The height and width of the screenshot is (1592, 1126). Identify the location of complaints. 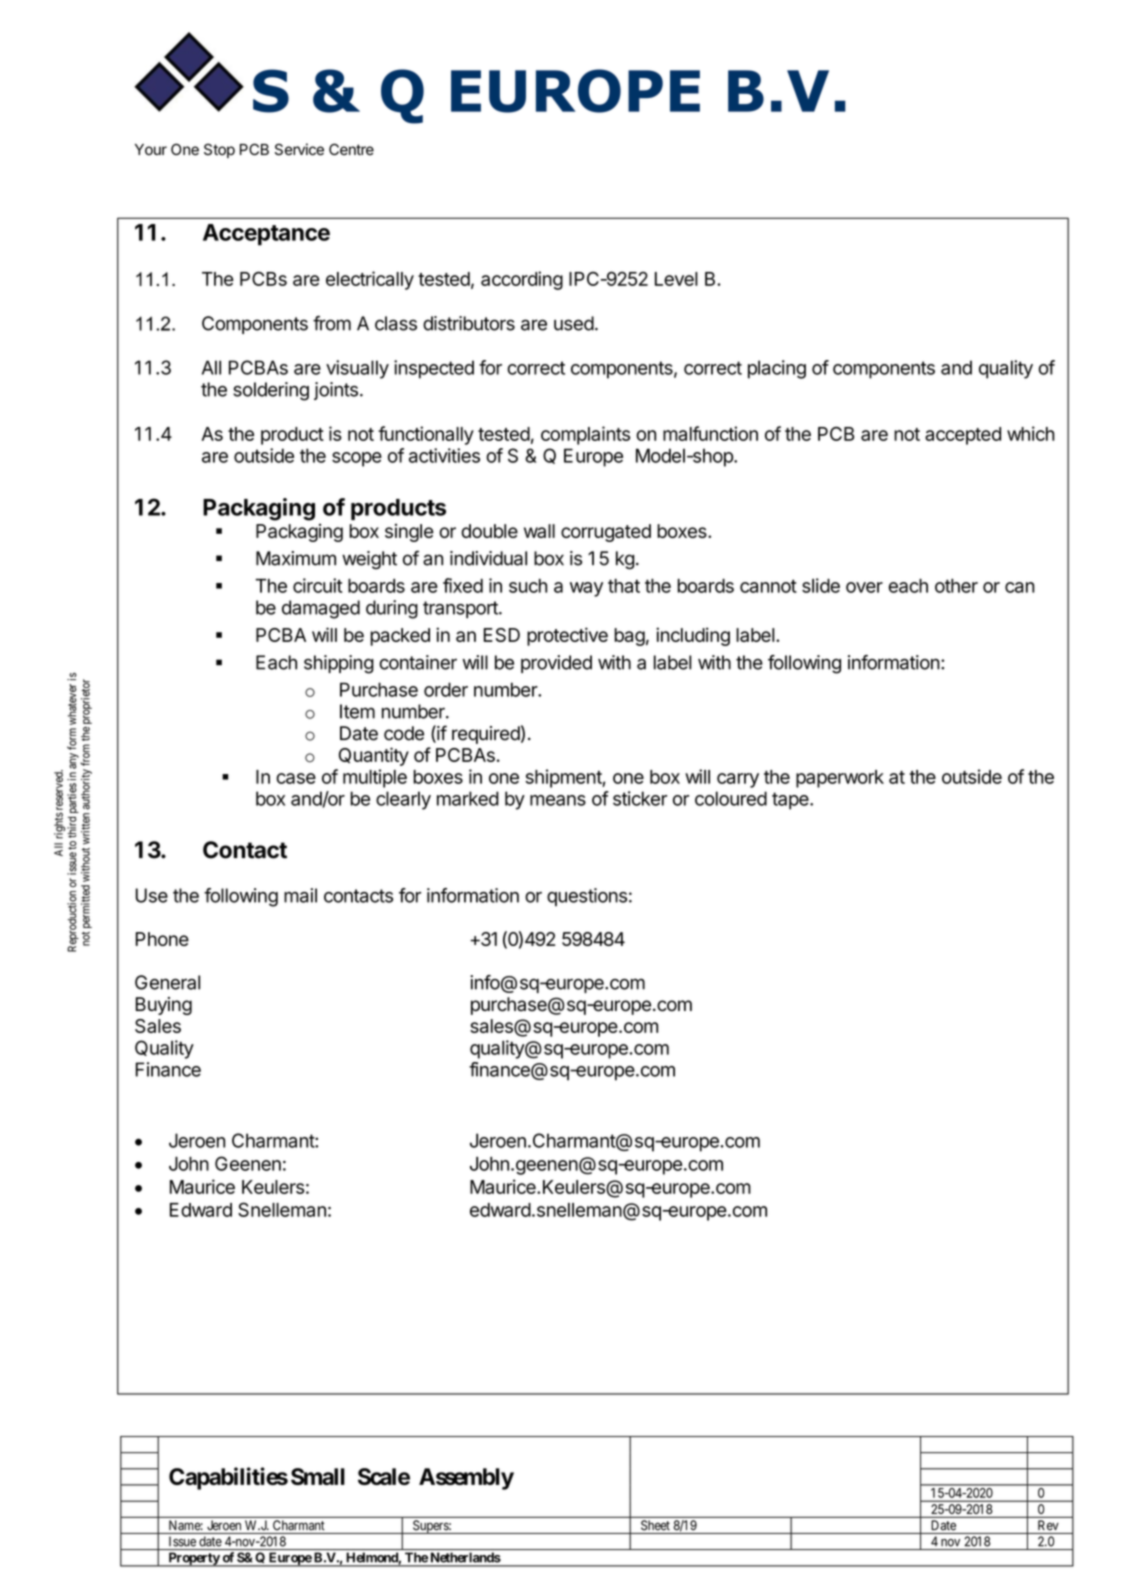
(585, 435).
